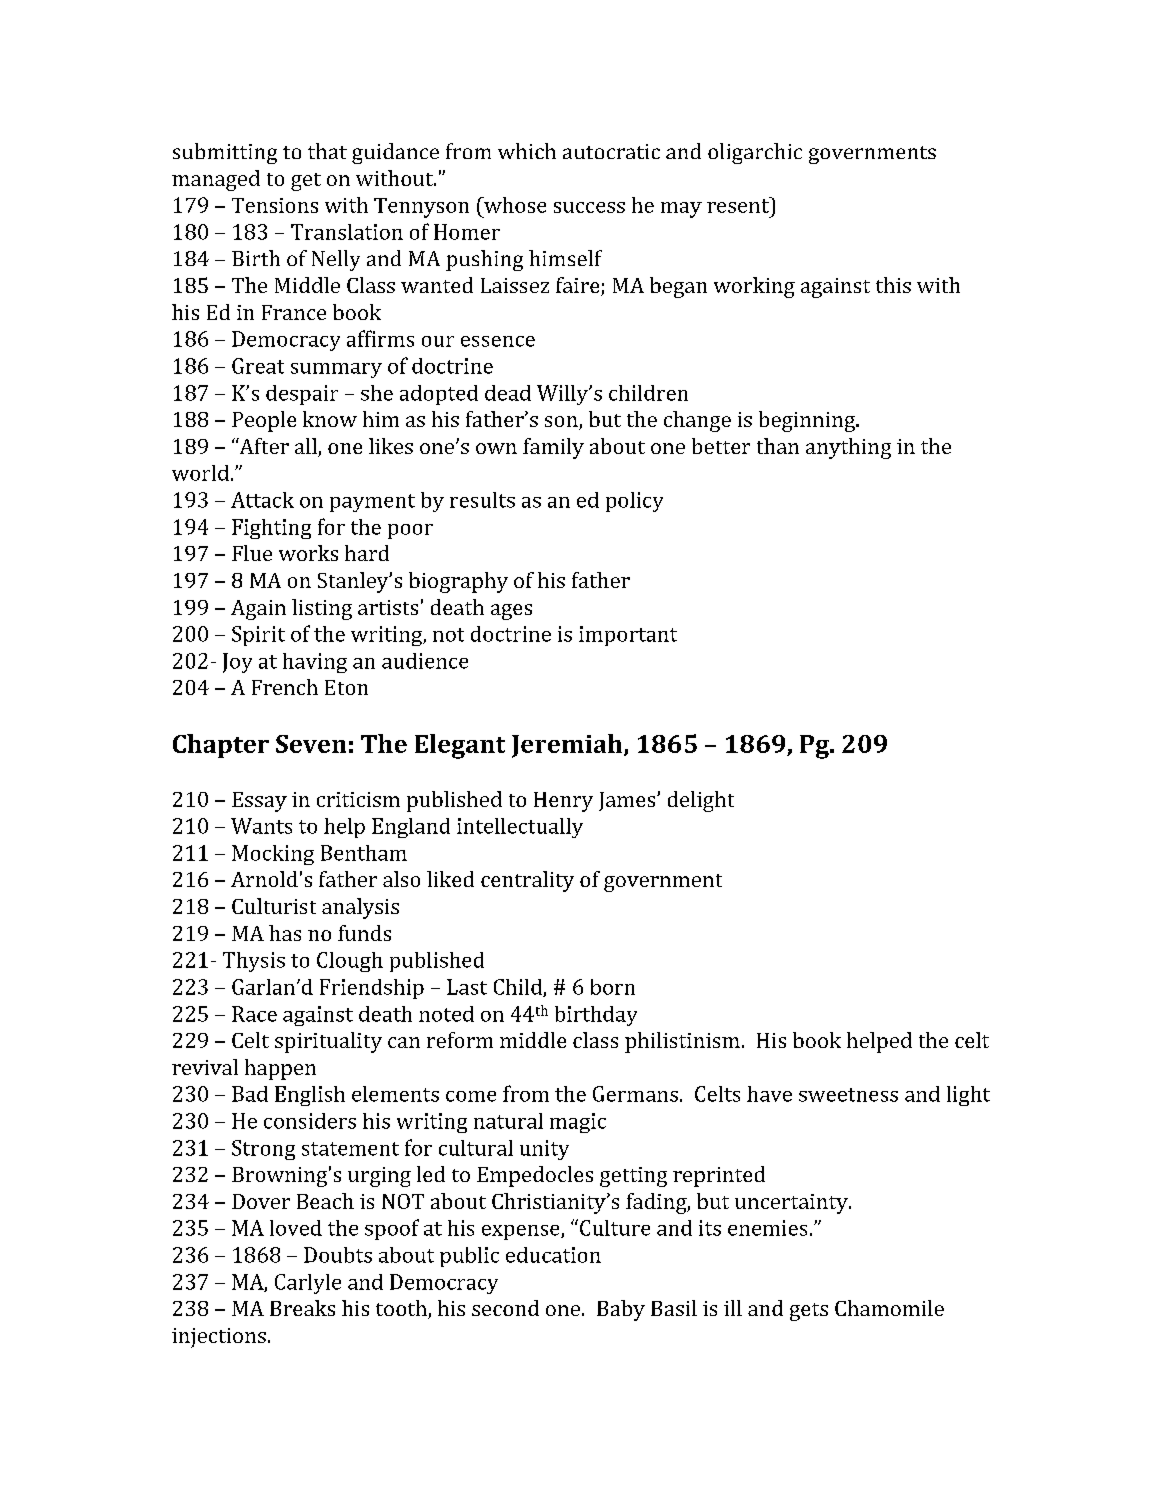  I want to click on second, so click(505, 1308).
